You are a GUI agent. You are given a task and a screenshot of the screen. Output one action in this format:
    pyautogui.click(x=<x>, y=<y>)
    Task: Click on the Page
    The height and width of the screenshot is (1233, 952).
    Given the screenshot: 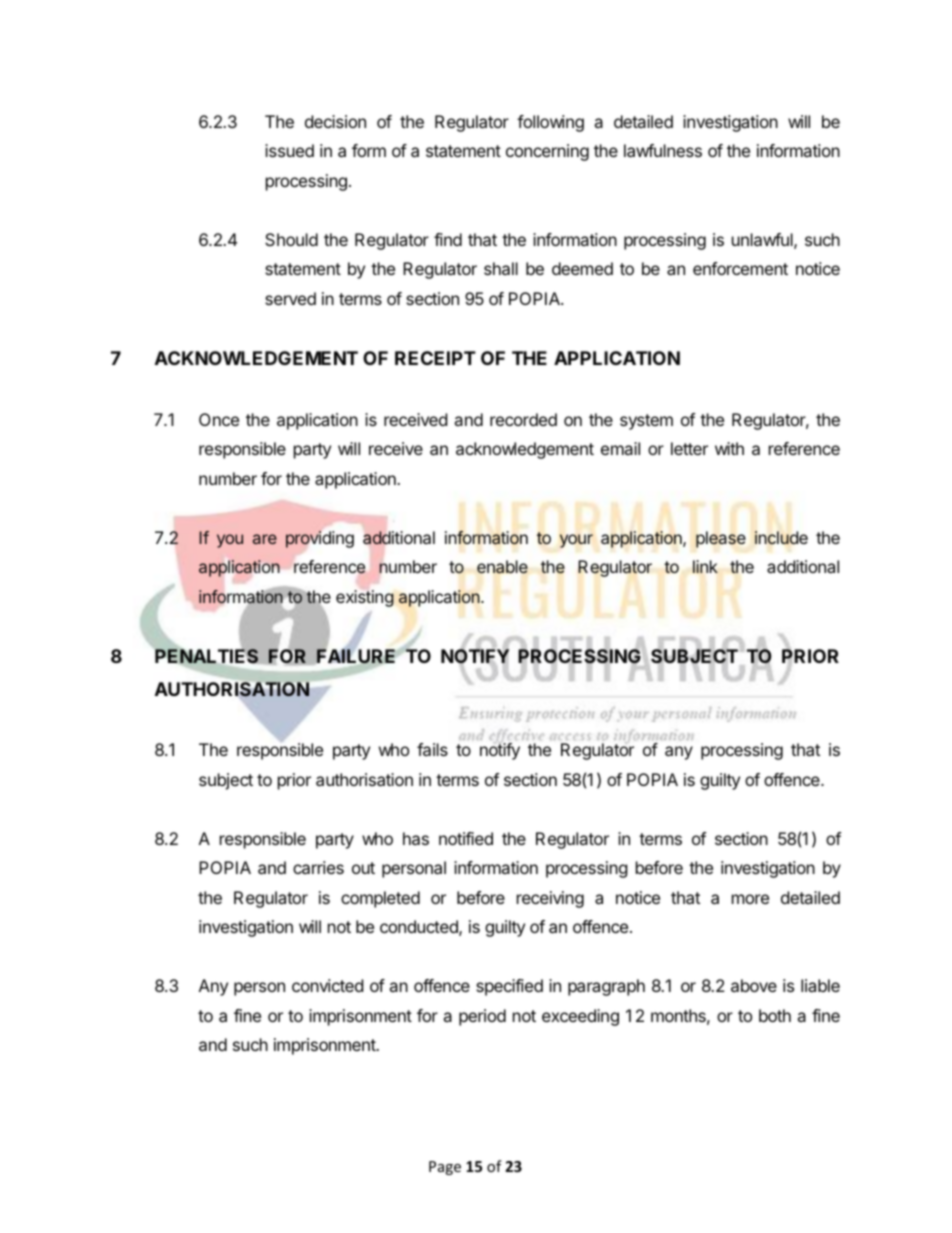 What is the action you would take?
    pyautogui.click(x=445, y=1168)
